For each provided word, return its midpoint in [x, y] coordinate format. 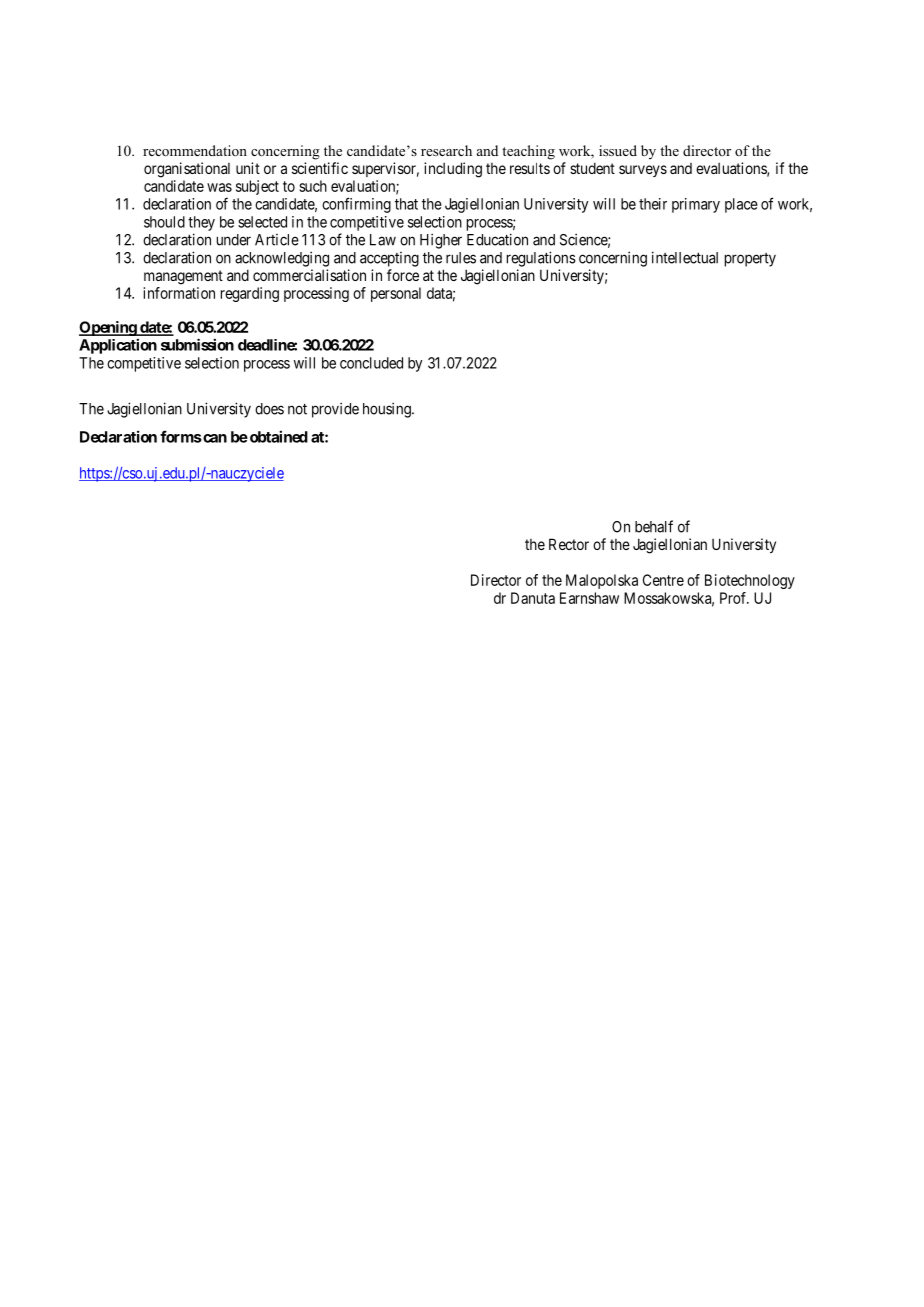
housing [388, 410]
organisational [187, 170]
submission [197, 344]
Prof [734, 598]
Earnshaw [589, 598]
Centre [663, 580]
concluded [371, 363]
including [453, 170]
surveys [643, 171]
